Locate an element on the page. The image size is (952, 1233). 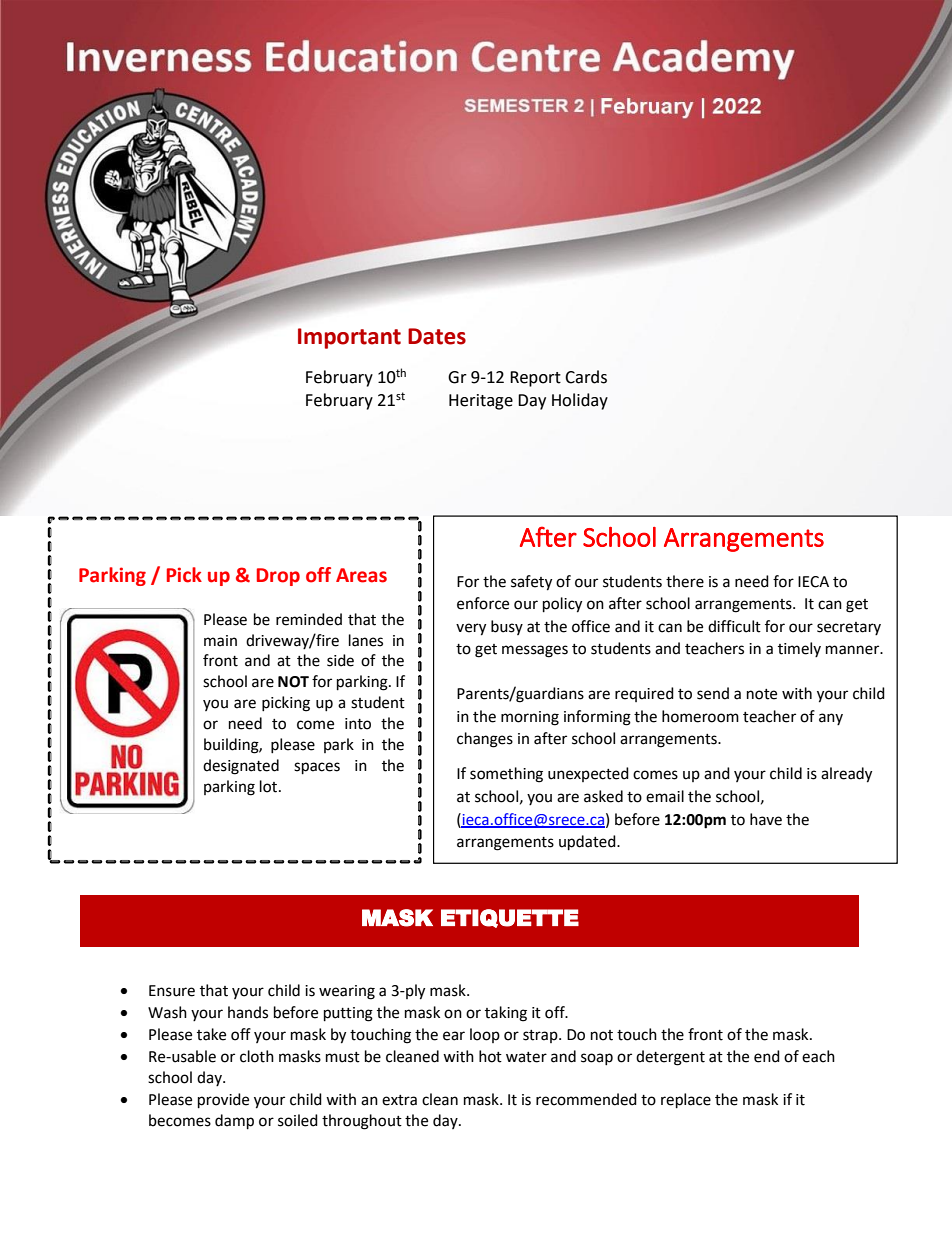
note is located at coordinates (762, 694).
